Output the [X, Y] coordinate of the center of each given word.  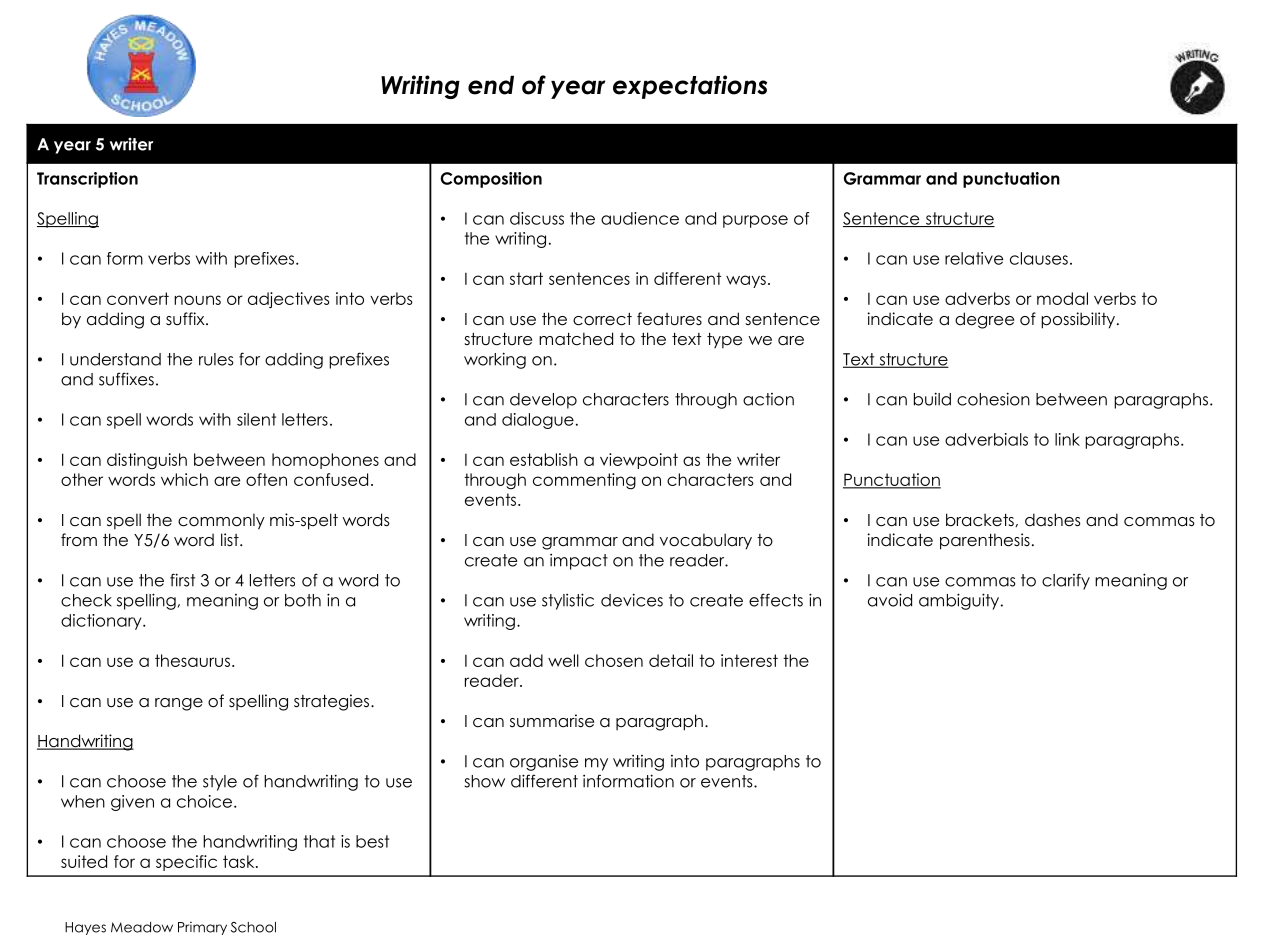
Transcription [87, 180]
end [491, 85]
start [526, 278]
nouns [197, 300]
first [182, 580]
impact [579, 562]
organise [544, 763]
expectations [690, 87]
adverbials [986, 439]
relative [974, 258]
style [220, 783]
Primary [202, 928]
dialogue [538, 421]
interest [749, 660]
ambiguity [960, 601]
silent [256, 419]
